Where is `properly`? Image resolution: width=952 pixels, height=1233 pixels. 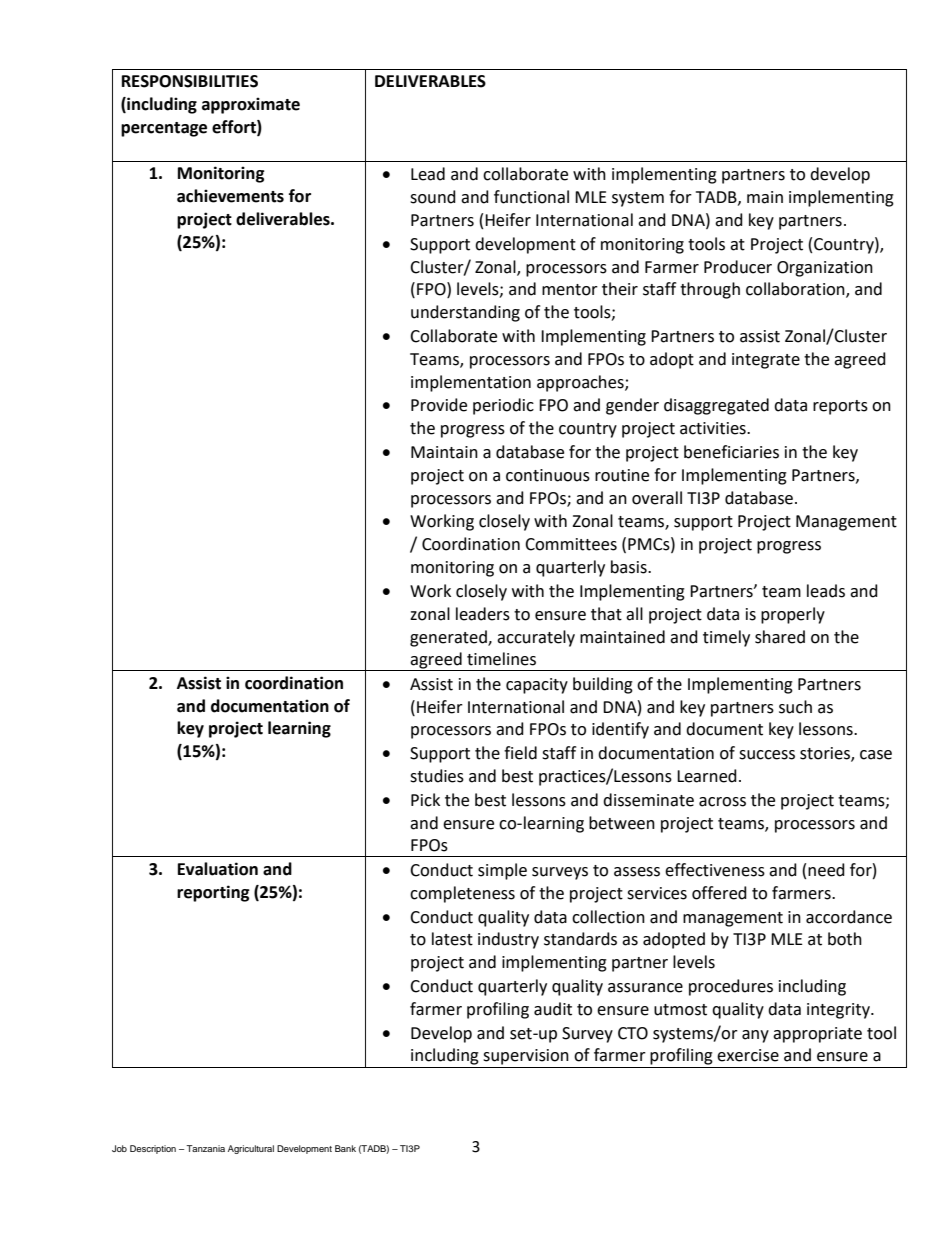 properly is located at coordinates (793, 615).
